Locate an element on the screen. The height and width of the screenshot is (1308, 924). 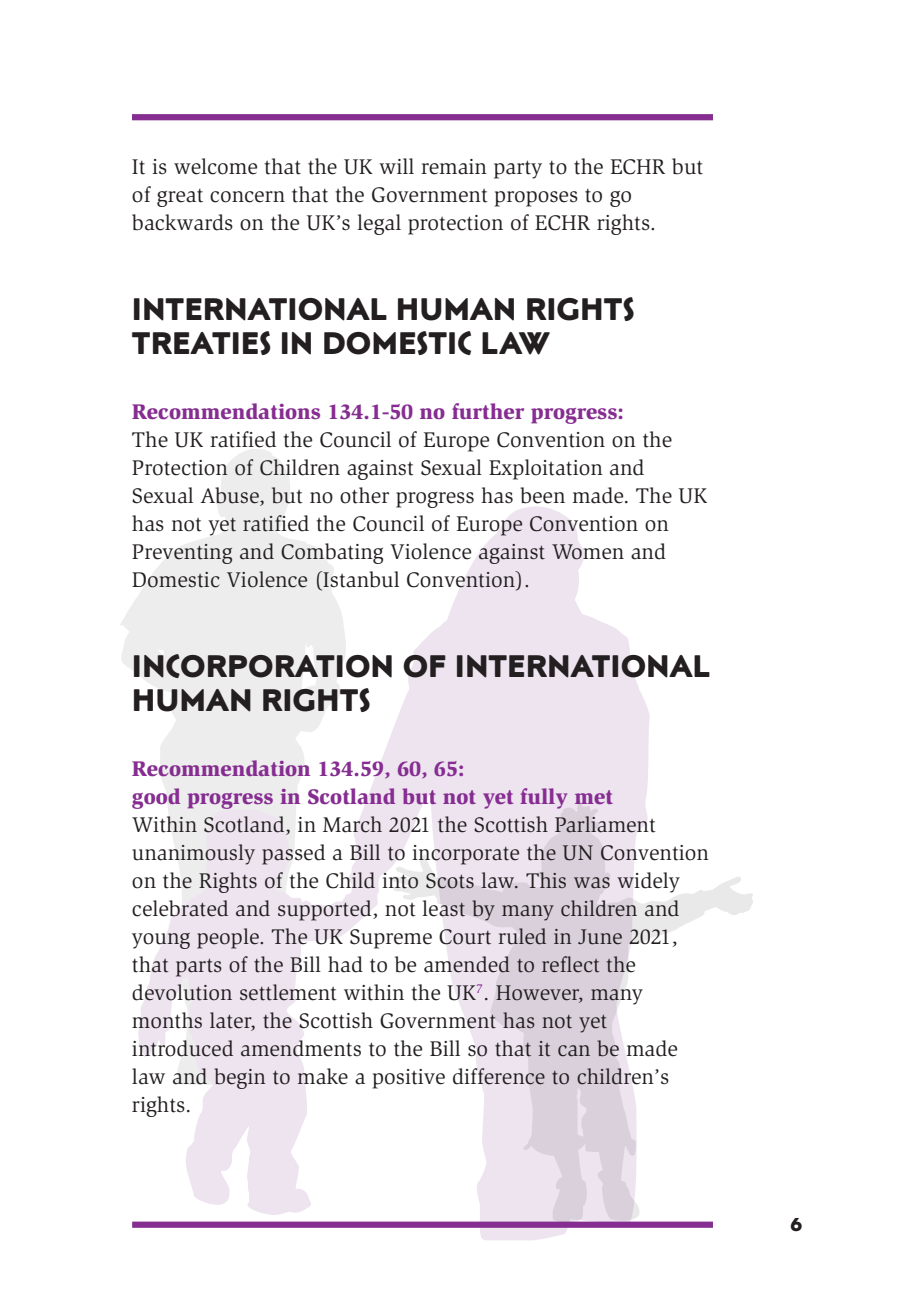
INCORPORATION is located at coordinates (263, 666).
